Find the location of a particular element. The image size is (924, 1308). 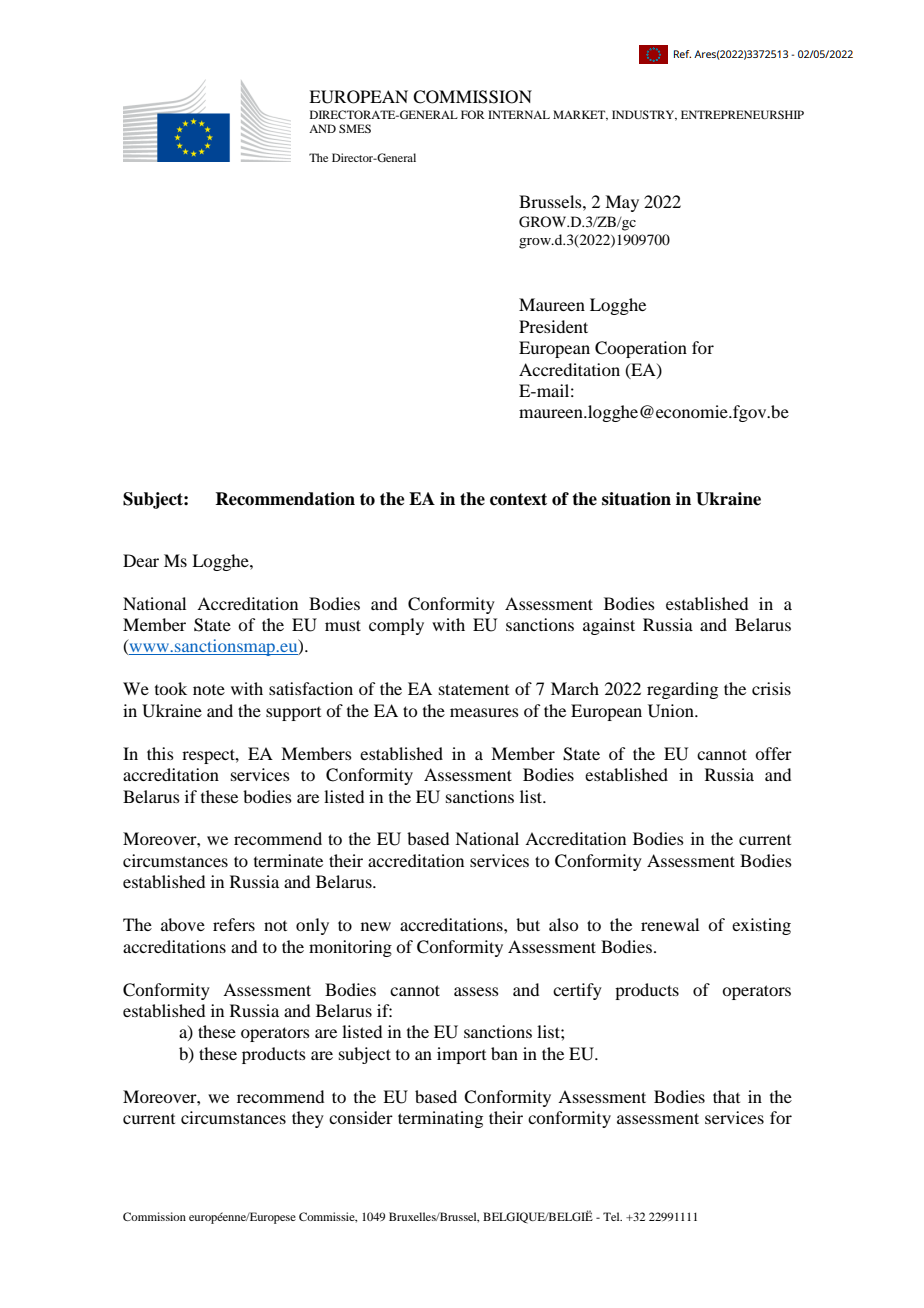

context is located at coordinates (518, 499).
